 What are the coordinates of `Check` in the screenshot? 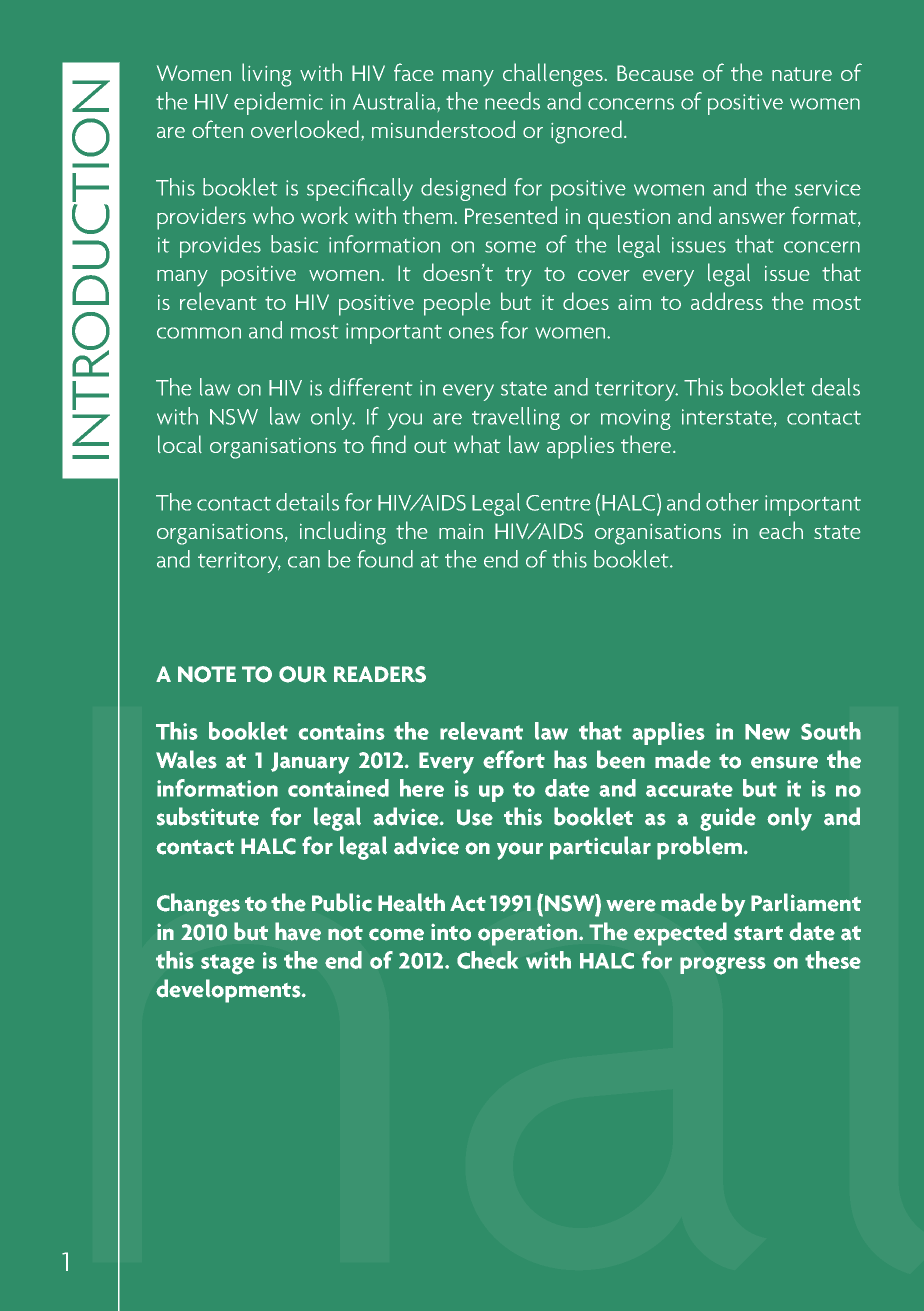 It's located at (487, 960).
